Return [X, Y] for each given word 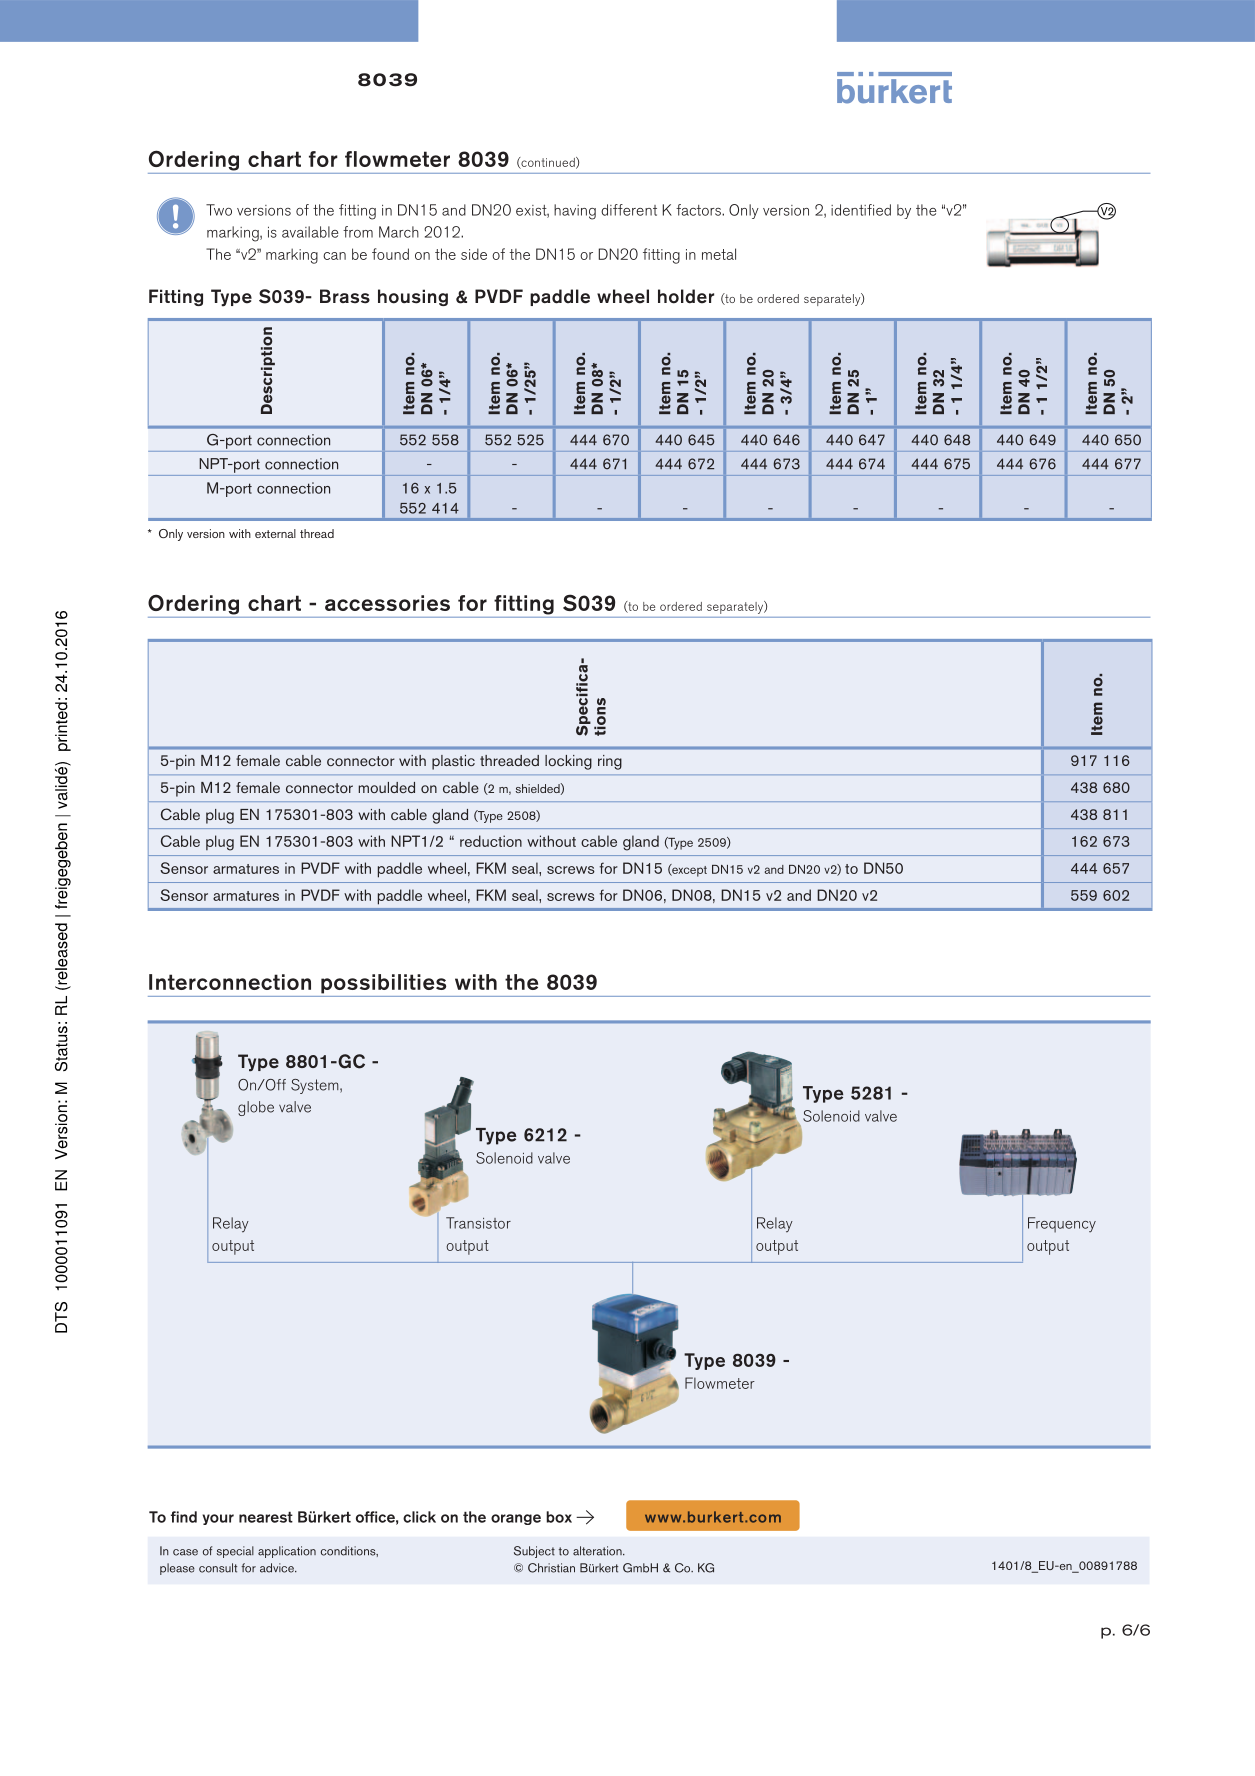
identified [861, 210]
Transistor [478, 1223]
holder [686, 296]
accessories [387, 603]
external [275, 533]
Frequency [1062, 1225]
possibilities [383, 984]
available [310, 232]
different [629, 210]
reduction [491, 841]
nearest [266, 1517]
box [559, 1517]
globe [256, 1108]
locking [568, 762]
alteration [598, 1551]
